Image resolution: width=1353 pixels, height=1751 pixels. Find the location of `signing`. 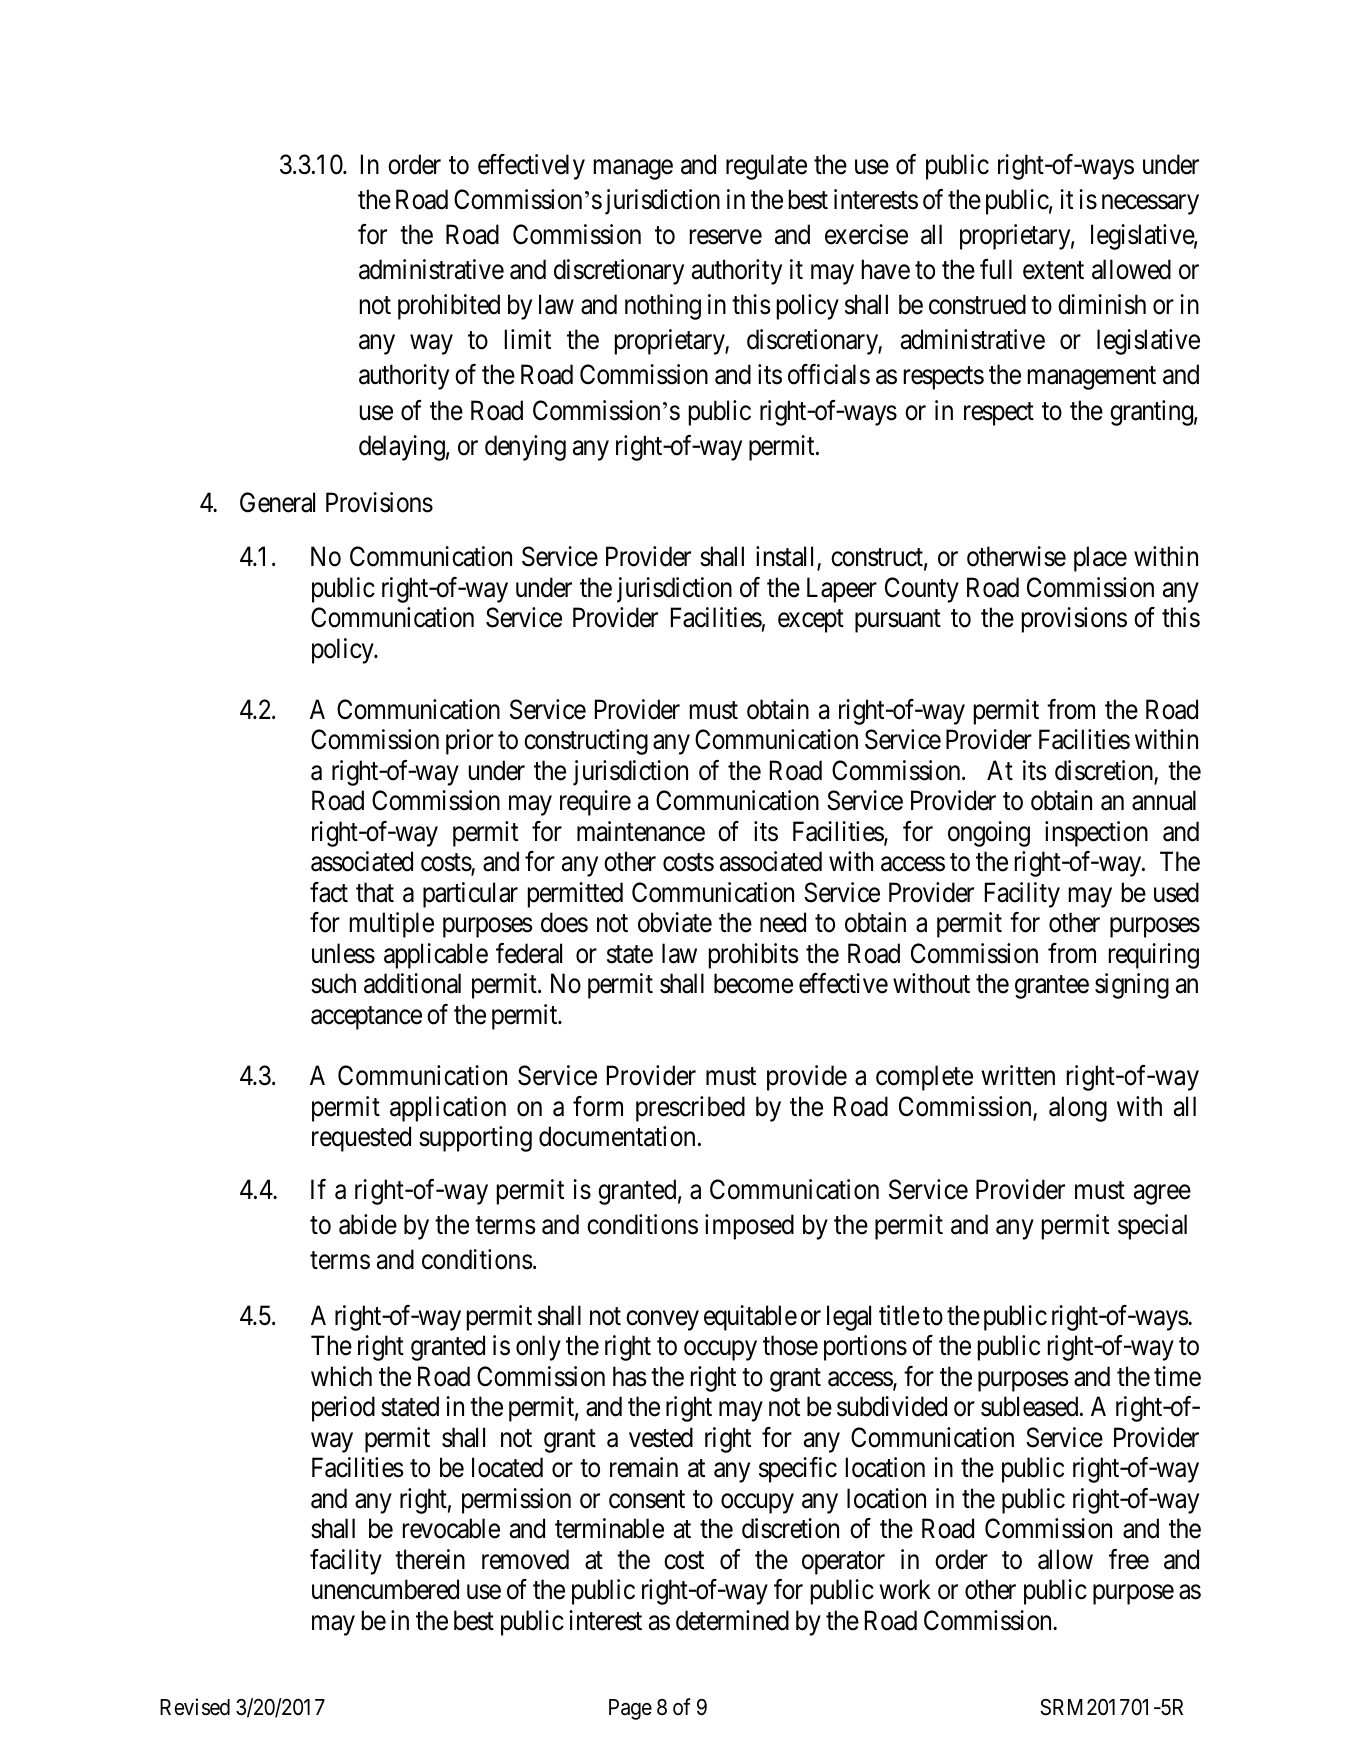

signing is located at coordinates (1132, 986).
